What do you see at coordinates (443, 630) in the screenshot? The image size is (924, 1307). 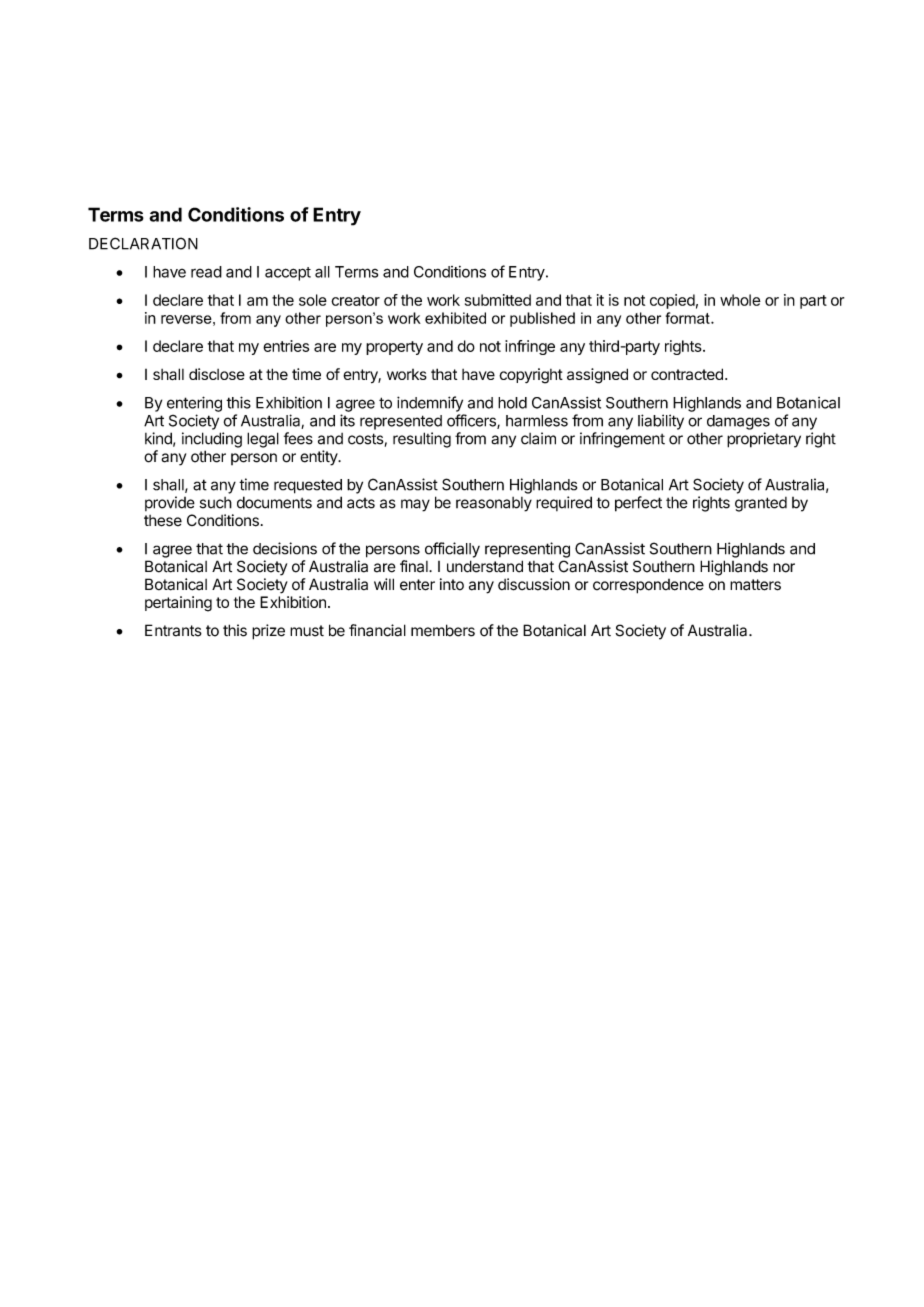 I see `members` at bounding box center [443, 630].
